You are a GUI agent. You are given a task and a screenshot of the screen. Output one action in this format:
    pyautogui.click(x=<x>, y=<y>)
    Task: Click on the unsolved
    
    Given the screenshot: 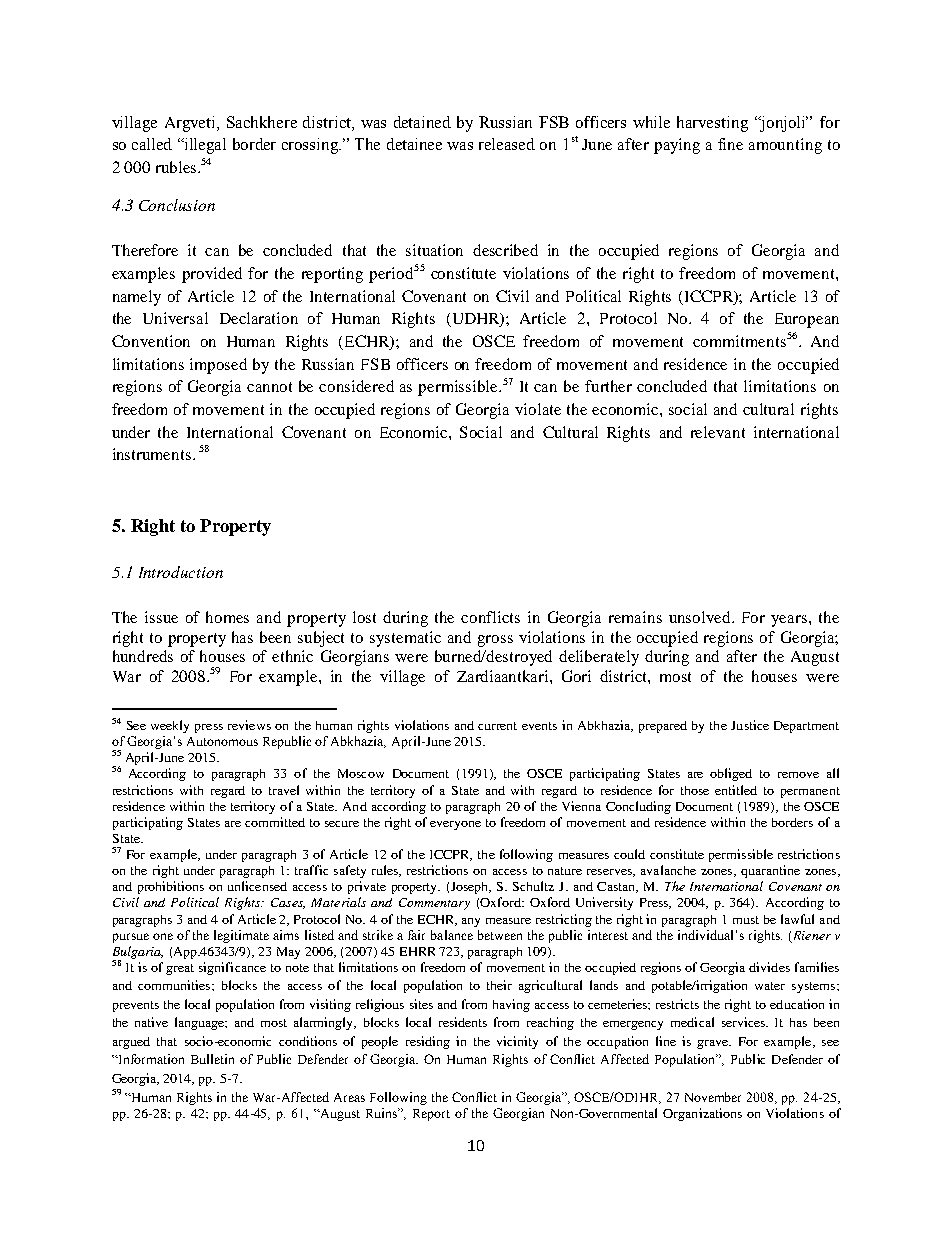 What is the action you would take?
    pyautogui.click(x=701, y=617)
